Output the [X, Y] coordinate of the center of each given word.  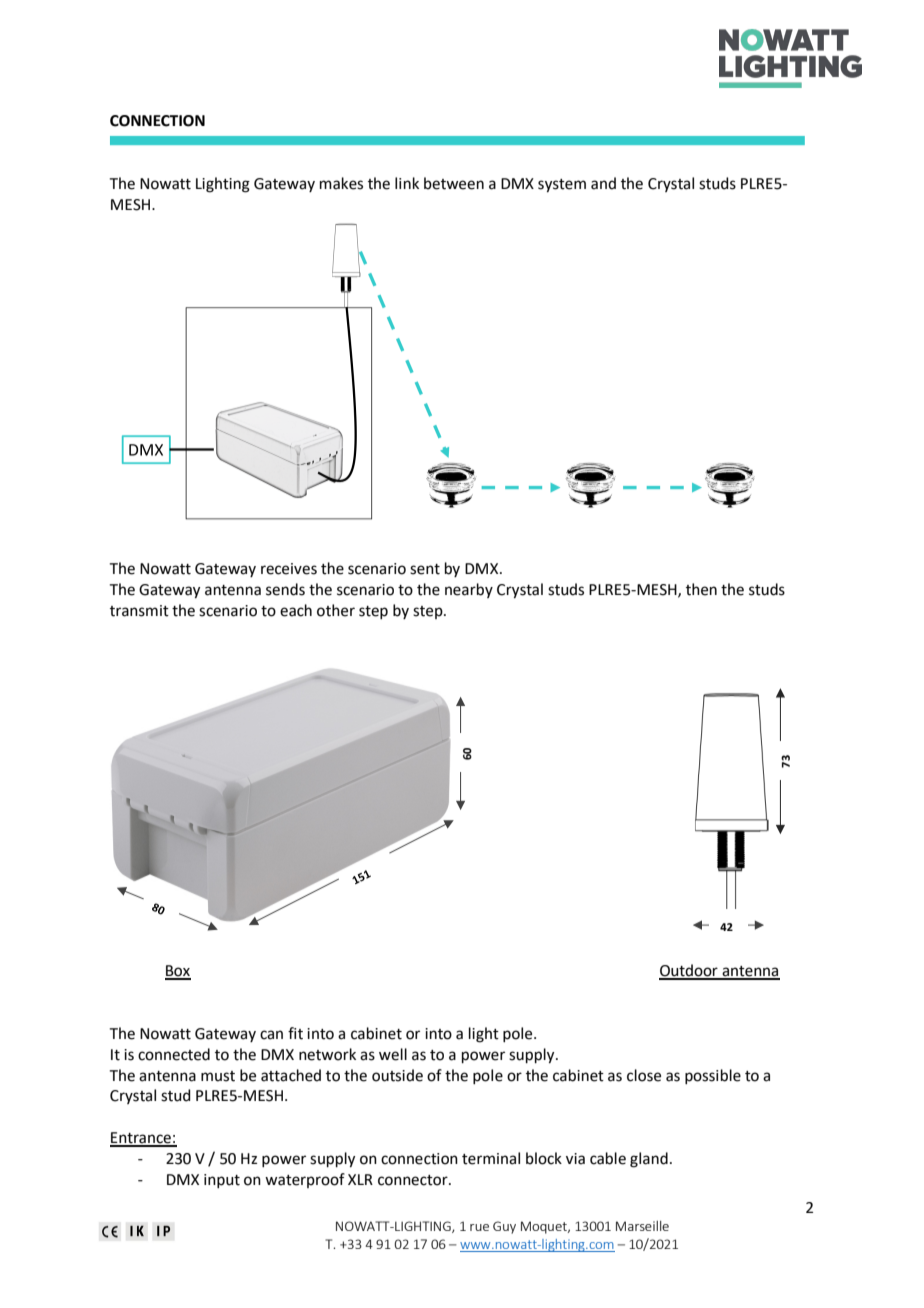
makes [341, 183]
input [222, 1181]
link [407, 183]
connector [414, 1180]
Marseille [642, 1226]
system [562, 186]
